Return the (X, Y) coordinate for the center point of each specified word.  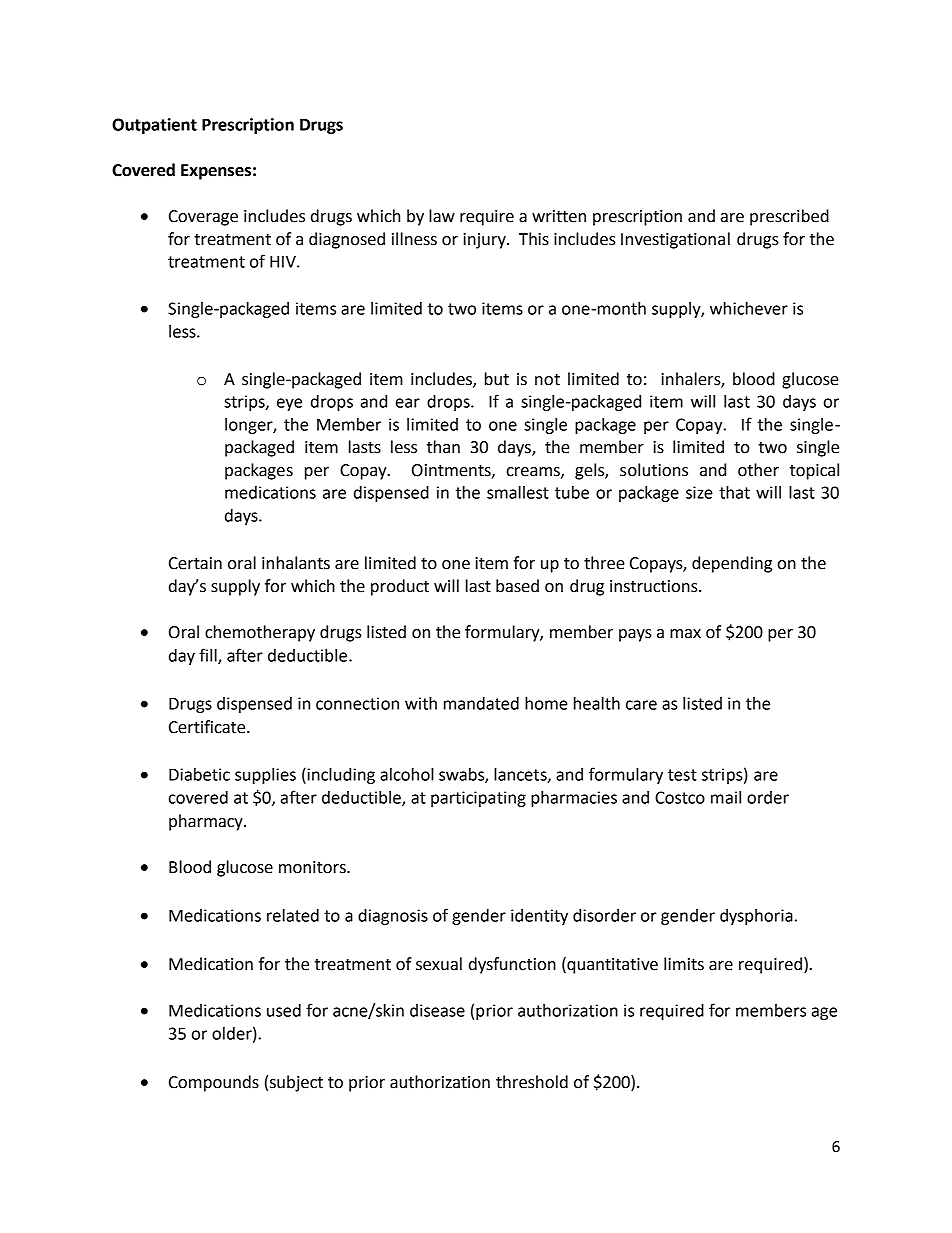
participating (478, 799)
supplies (265, 776)
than (443, 447)
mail (726, 797)
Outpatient (154, 126)
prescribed (789, 217)
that (734, 492)
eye (289, 404)
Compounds (214, 1083)
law (442, 216)
